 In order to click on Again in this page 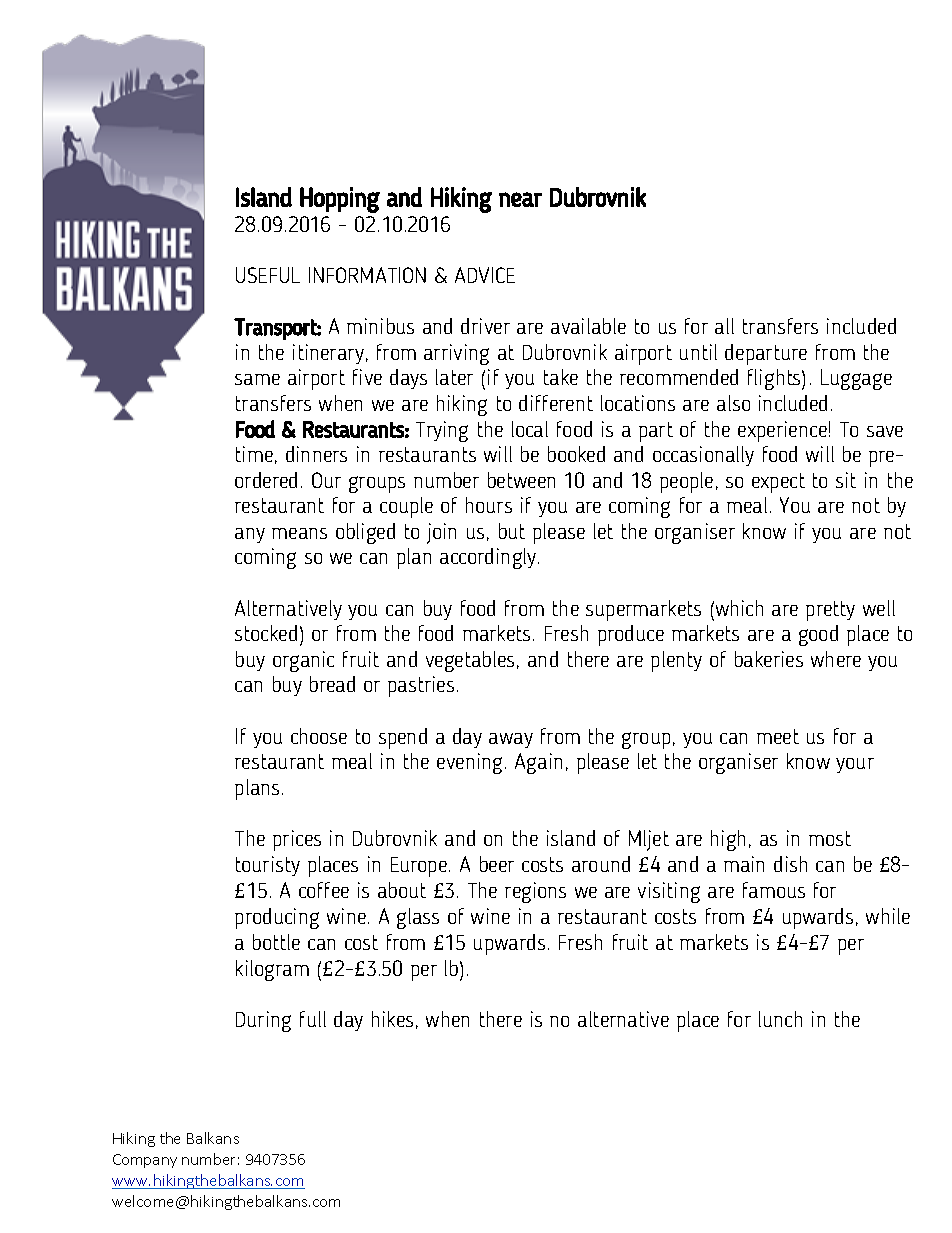, I will do `click(538, 763)`.
